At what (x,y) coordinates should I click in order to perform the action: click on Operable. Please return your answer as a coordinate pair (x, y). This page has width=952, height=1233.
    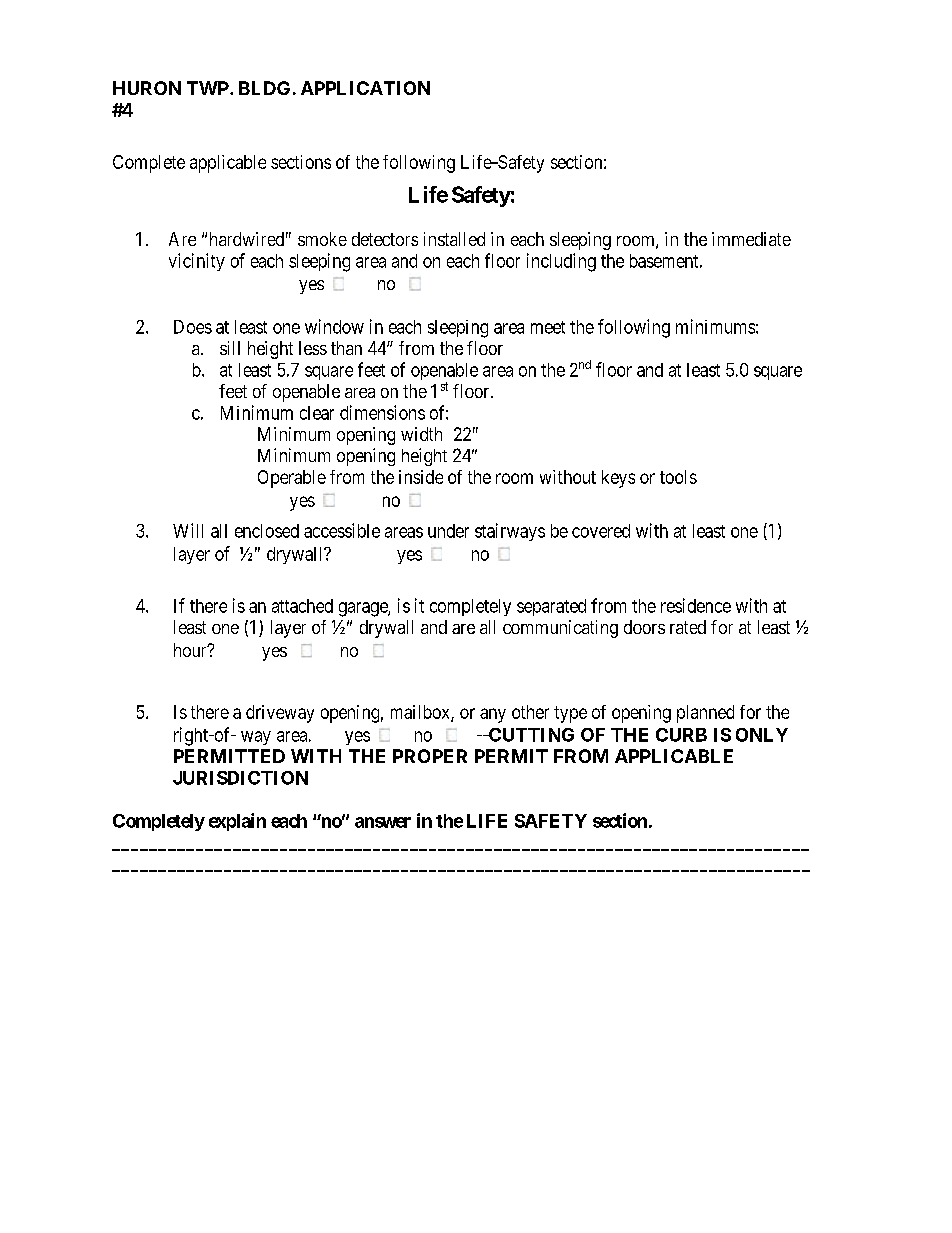
    Looking at the image, I should click on (292, 479).
